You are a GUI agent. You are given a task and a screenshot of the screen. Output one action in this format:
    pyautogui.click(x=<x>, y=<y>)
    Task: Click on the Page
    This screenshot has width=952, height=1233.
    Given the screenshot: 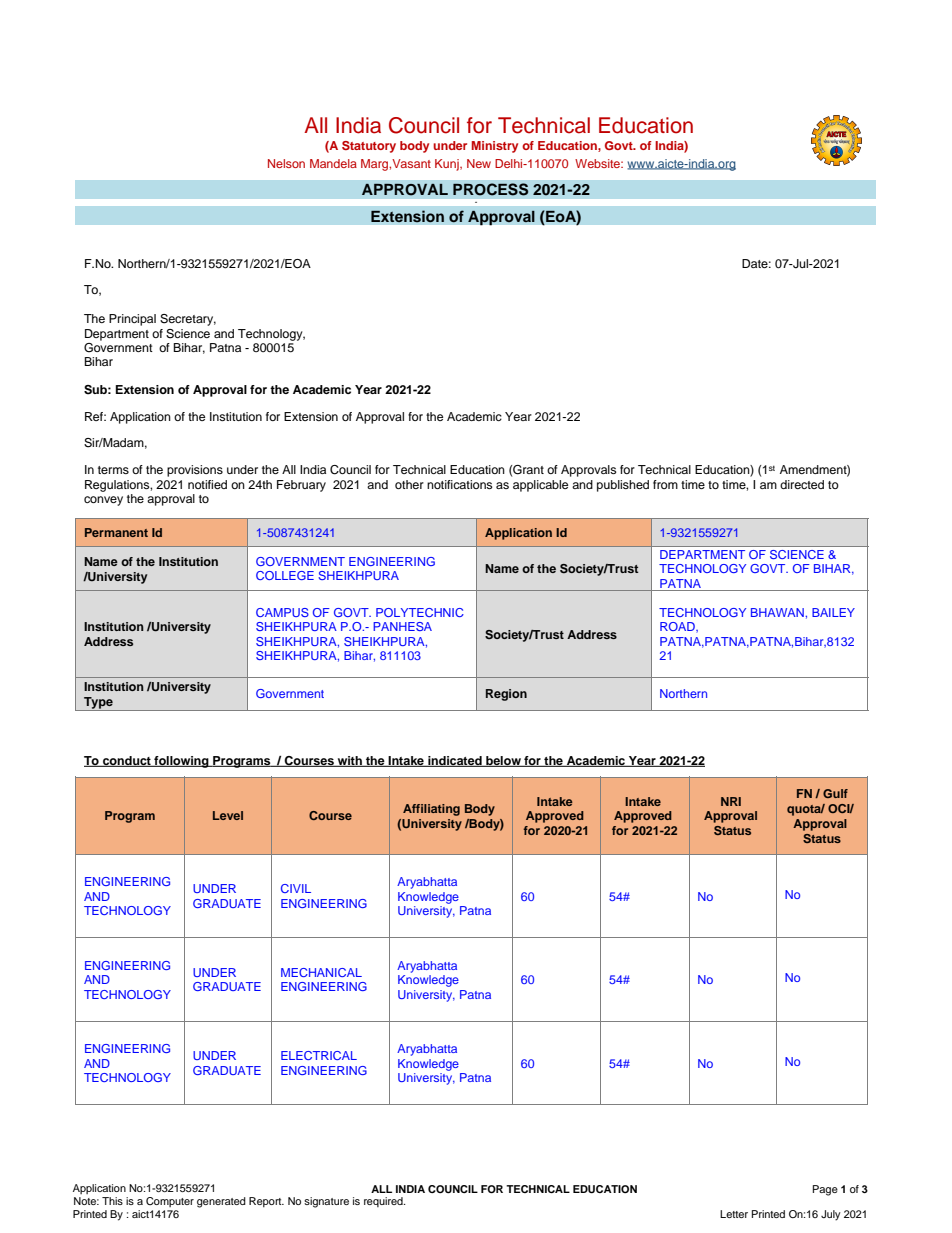 What is the action you would take?
    pyautogui.click(x=825, y=1190)
